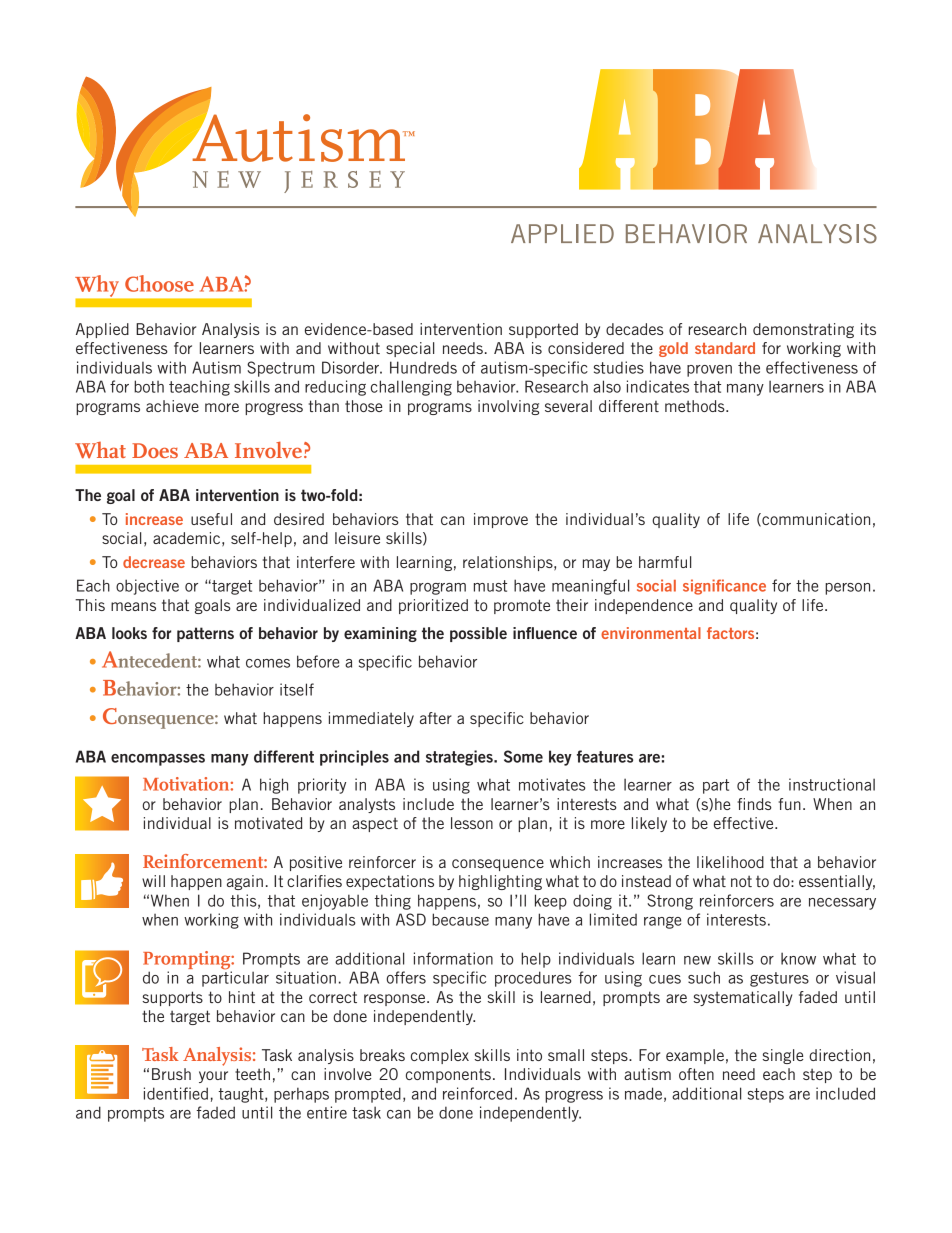  What do you see at coordinates (154, 562) in the screenshot?
I see `decrease` at bounding box center [154, 562].
